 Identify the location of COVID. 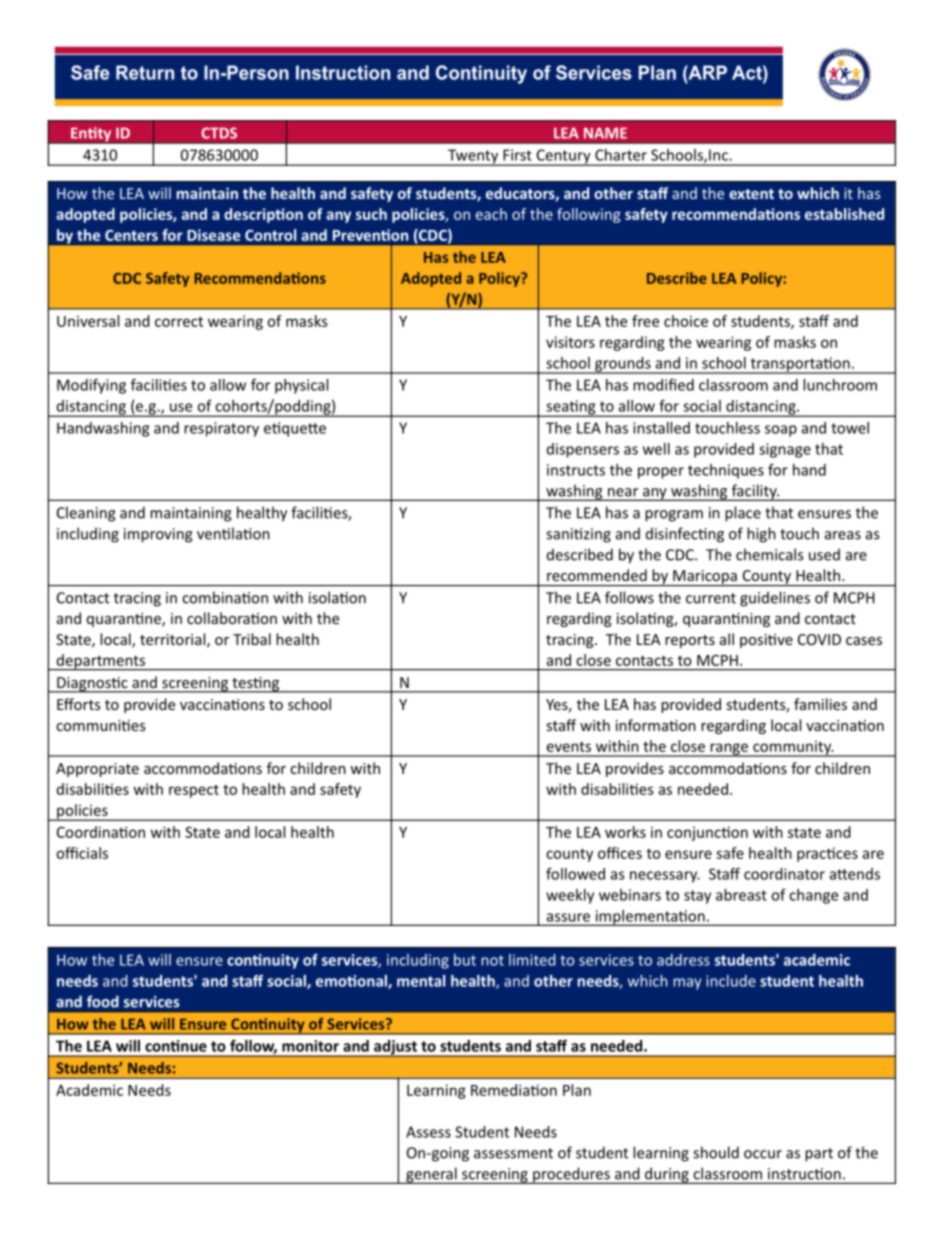
(819, 639).
